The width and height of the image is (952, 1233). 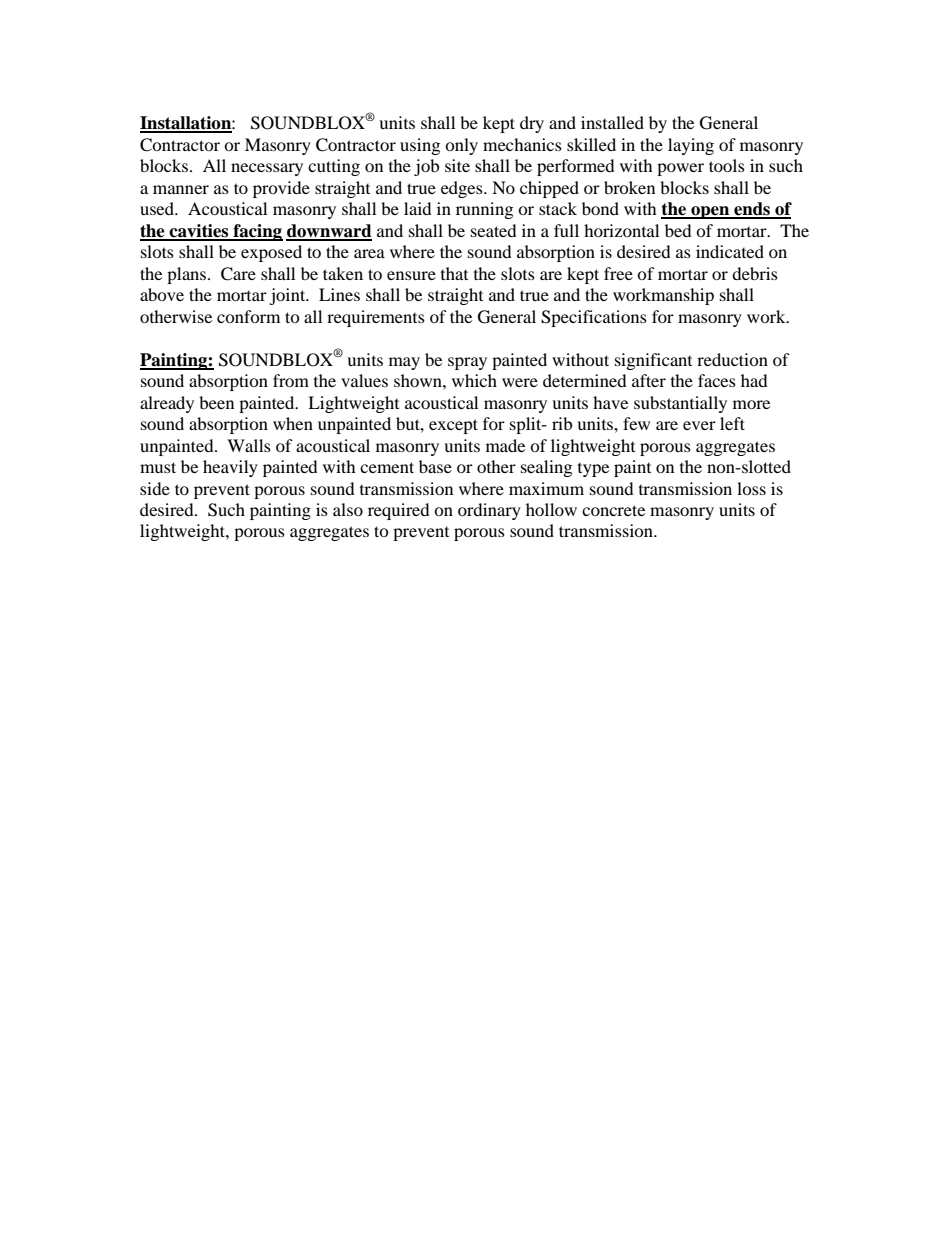 I want to click on side, so click(x=155, y=488).
